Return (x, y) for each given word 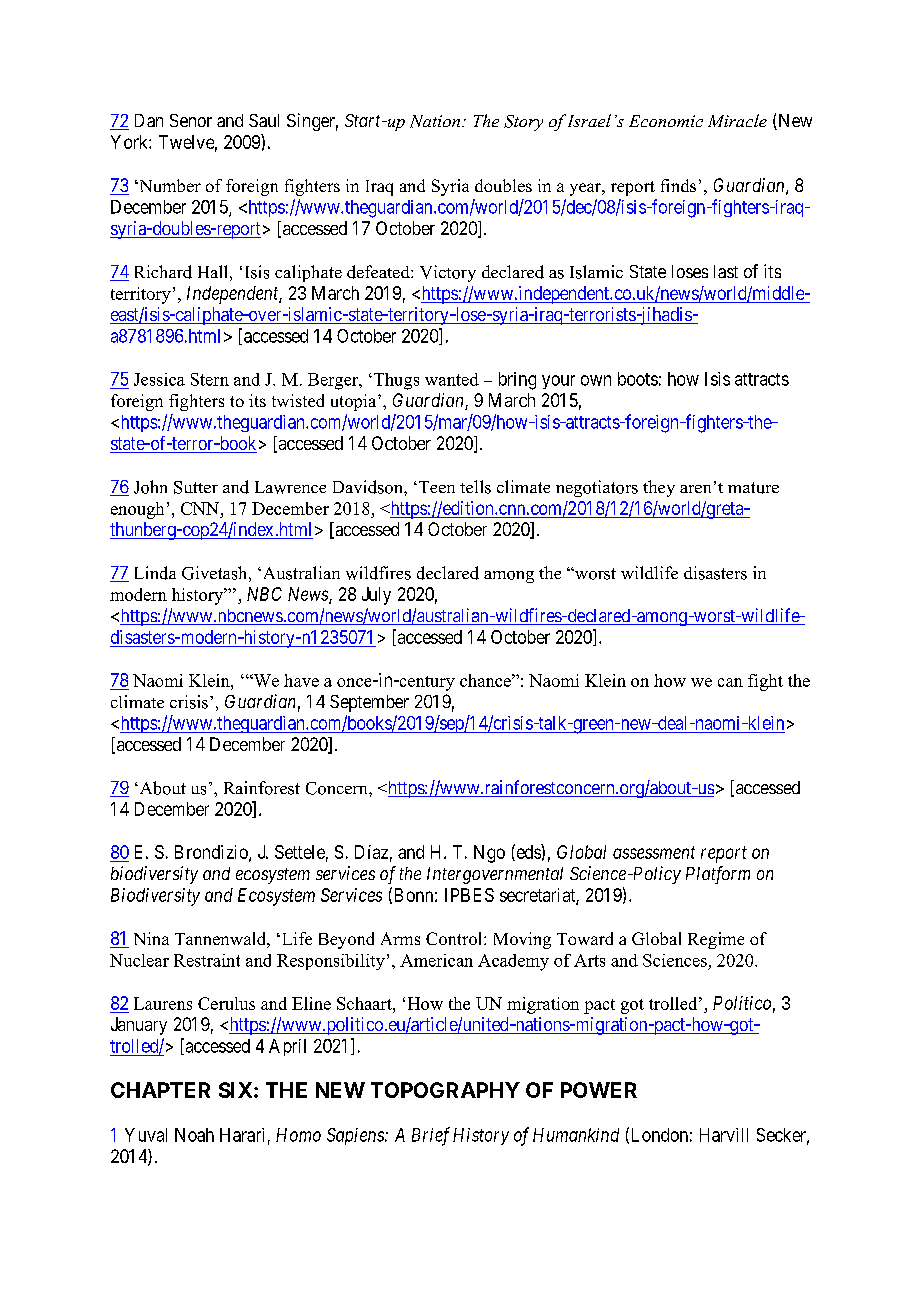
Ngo (489, 854)
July (376, 596)
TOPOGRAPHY (445, 1090)
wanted (452, 379)
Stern (210, 379)
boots (638, 379)
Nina (151, 938)
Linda (155, 573)
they (659, 488)
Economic (666, 121)
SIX (237, 1090)
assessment (654, 852)
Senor (191, 120)
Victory (448, 273)
